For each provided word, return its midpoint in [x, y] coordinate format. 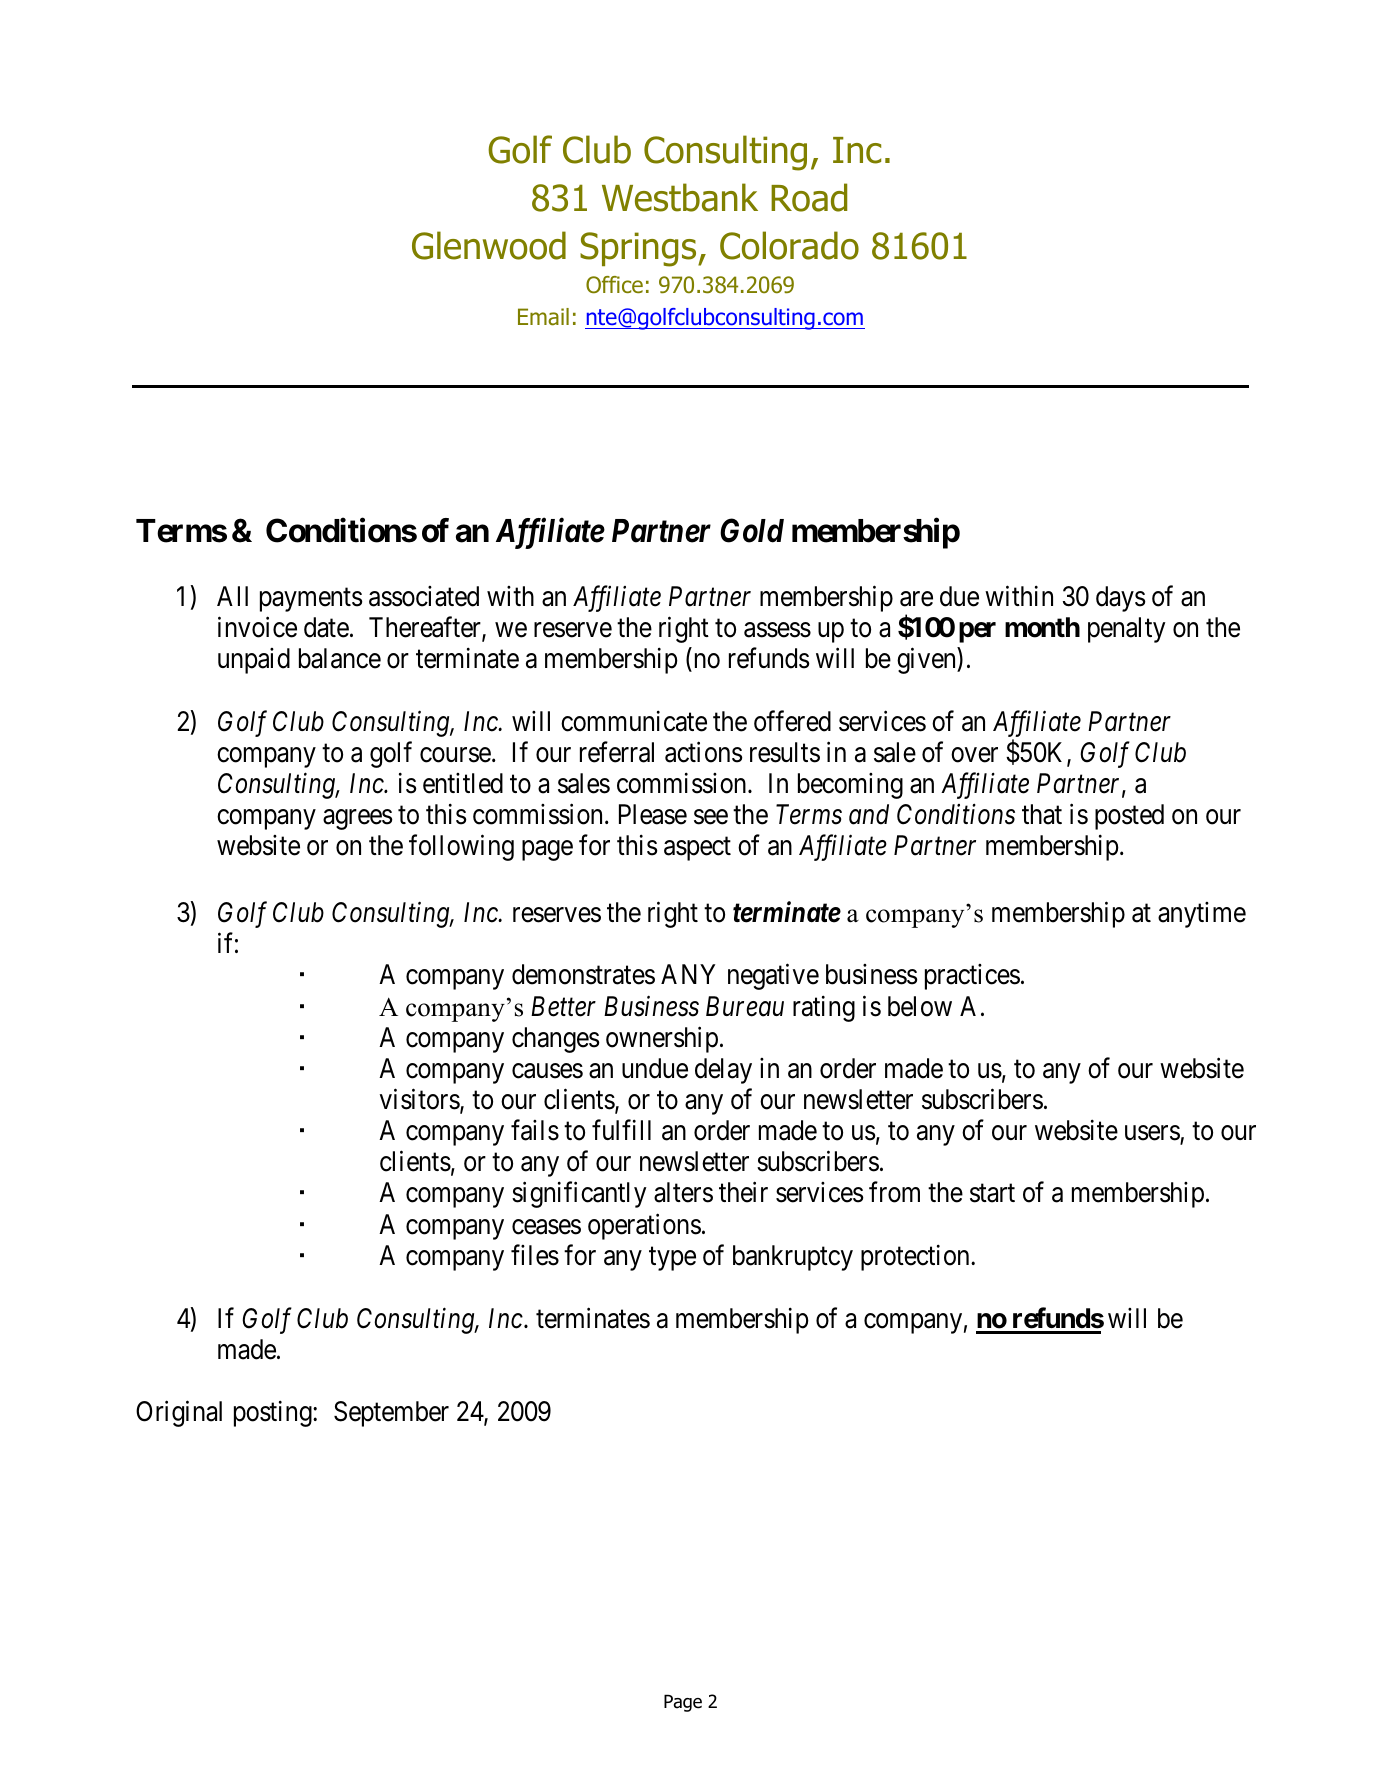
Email [543, 317]
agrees [358, 820]
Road [809, 197]
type [672, 1259]
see [711, 817]
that [1042, 814]
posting [274, 1414]
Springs [639, 249]
